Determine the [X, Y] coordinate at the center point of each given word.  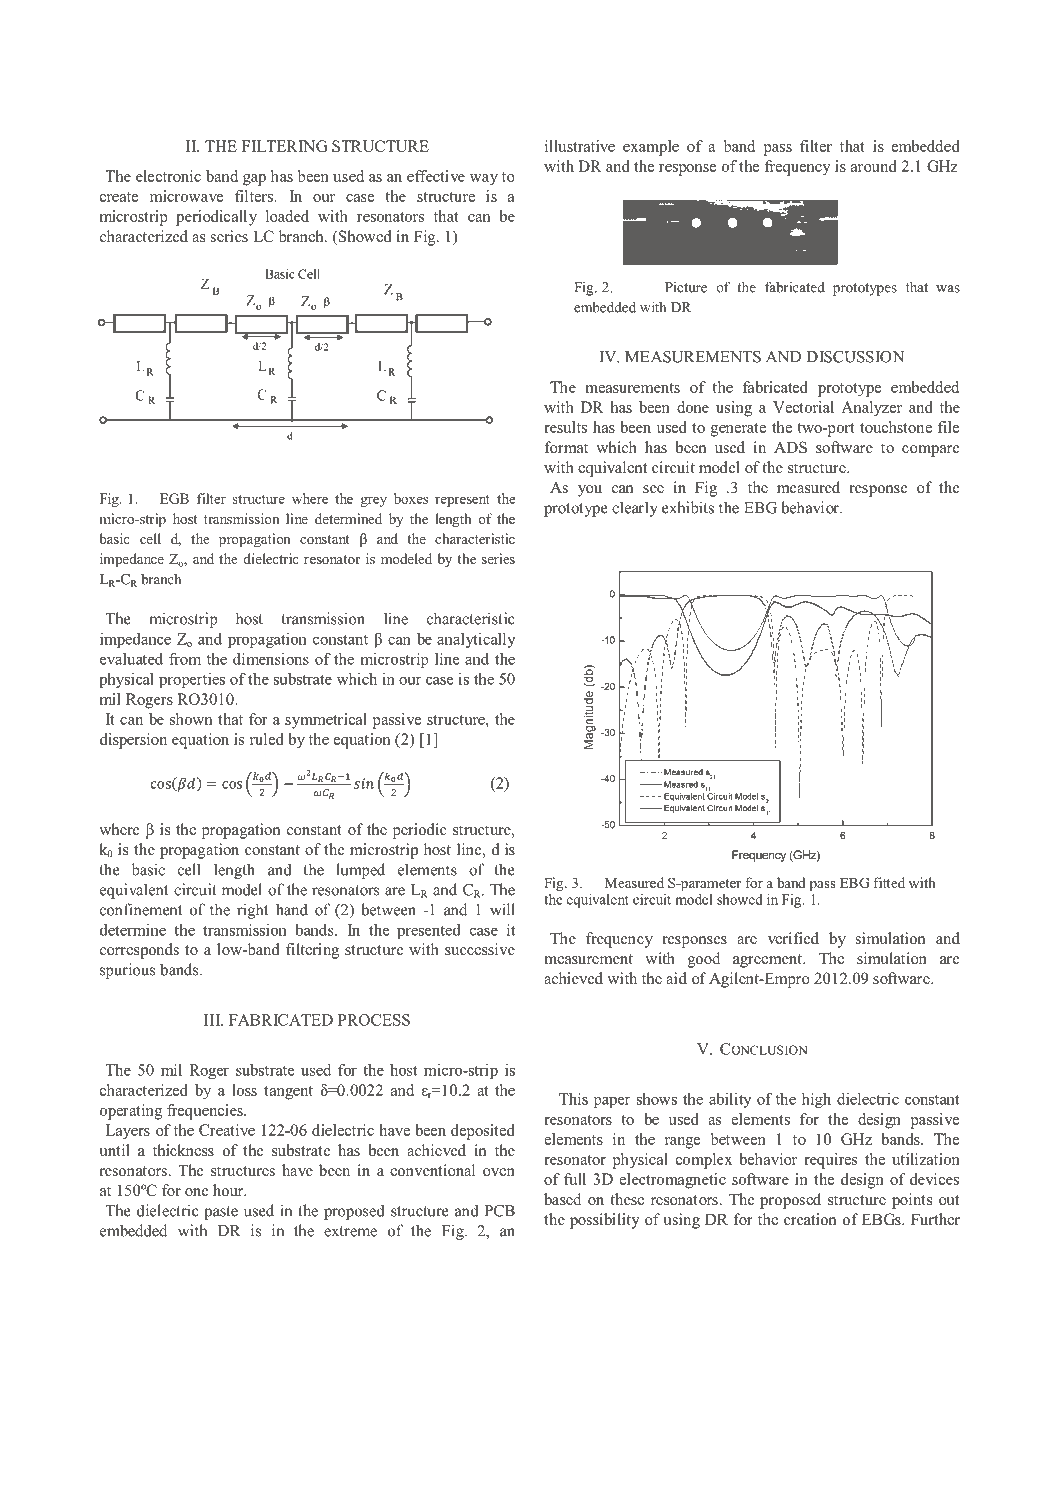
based [562, 1199]
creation [810, 1219]
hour [229, 1190]
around [873, 166]
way [484, 180]
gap [254, 180]
